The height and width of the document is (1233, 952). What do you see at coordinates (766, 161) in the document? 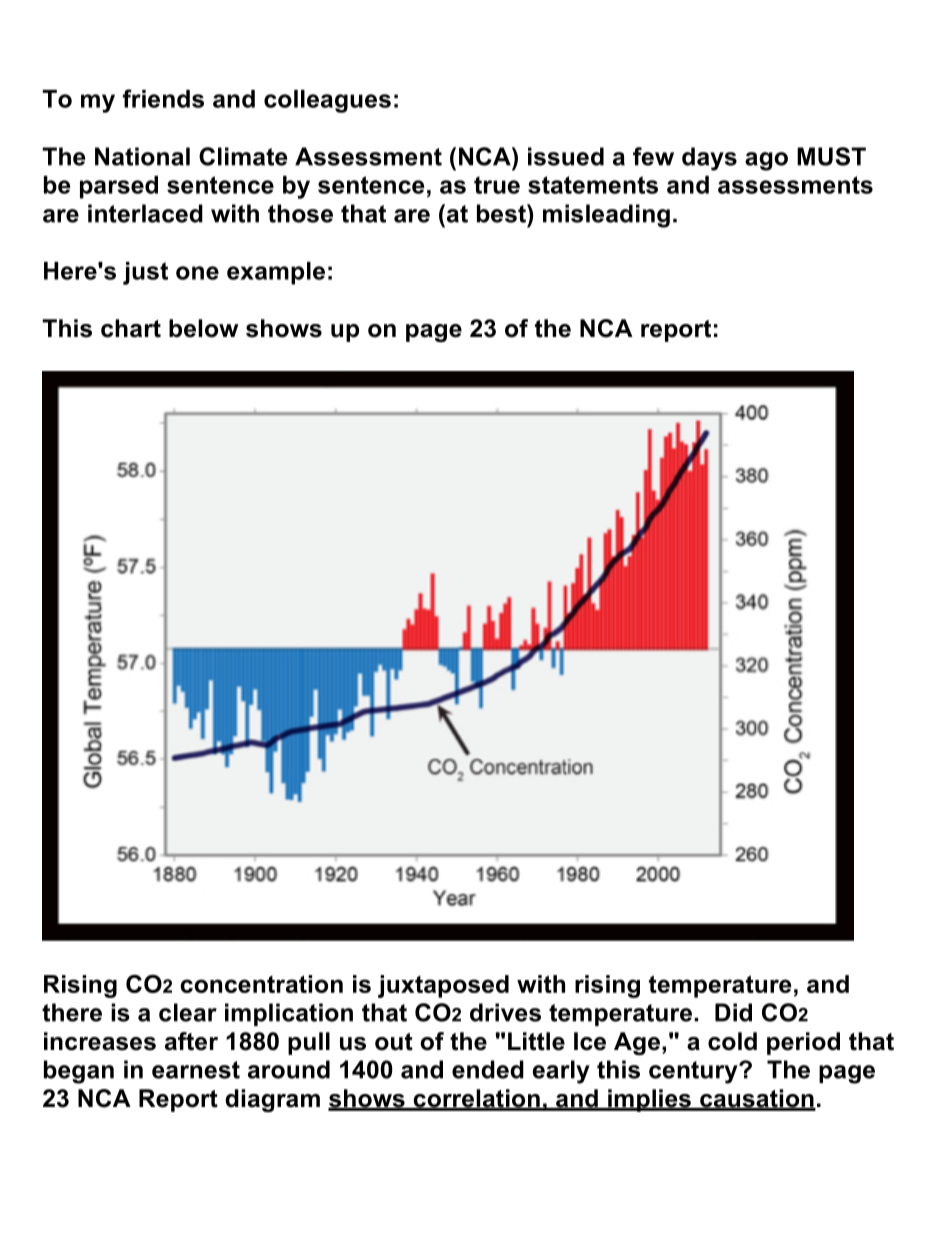
I see `ago` at bounding box center [766, 161].
